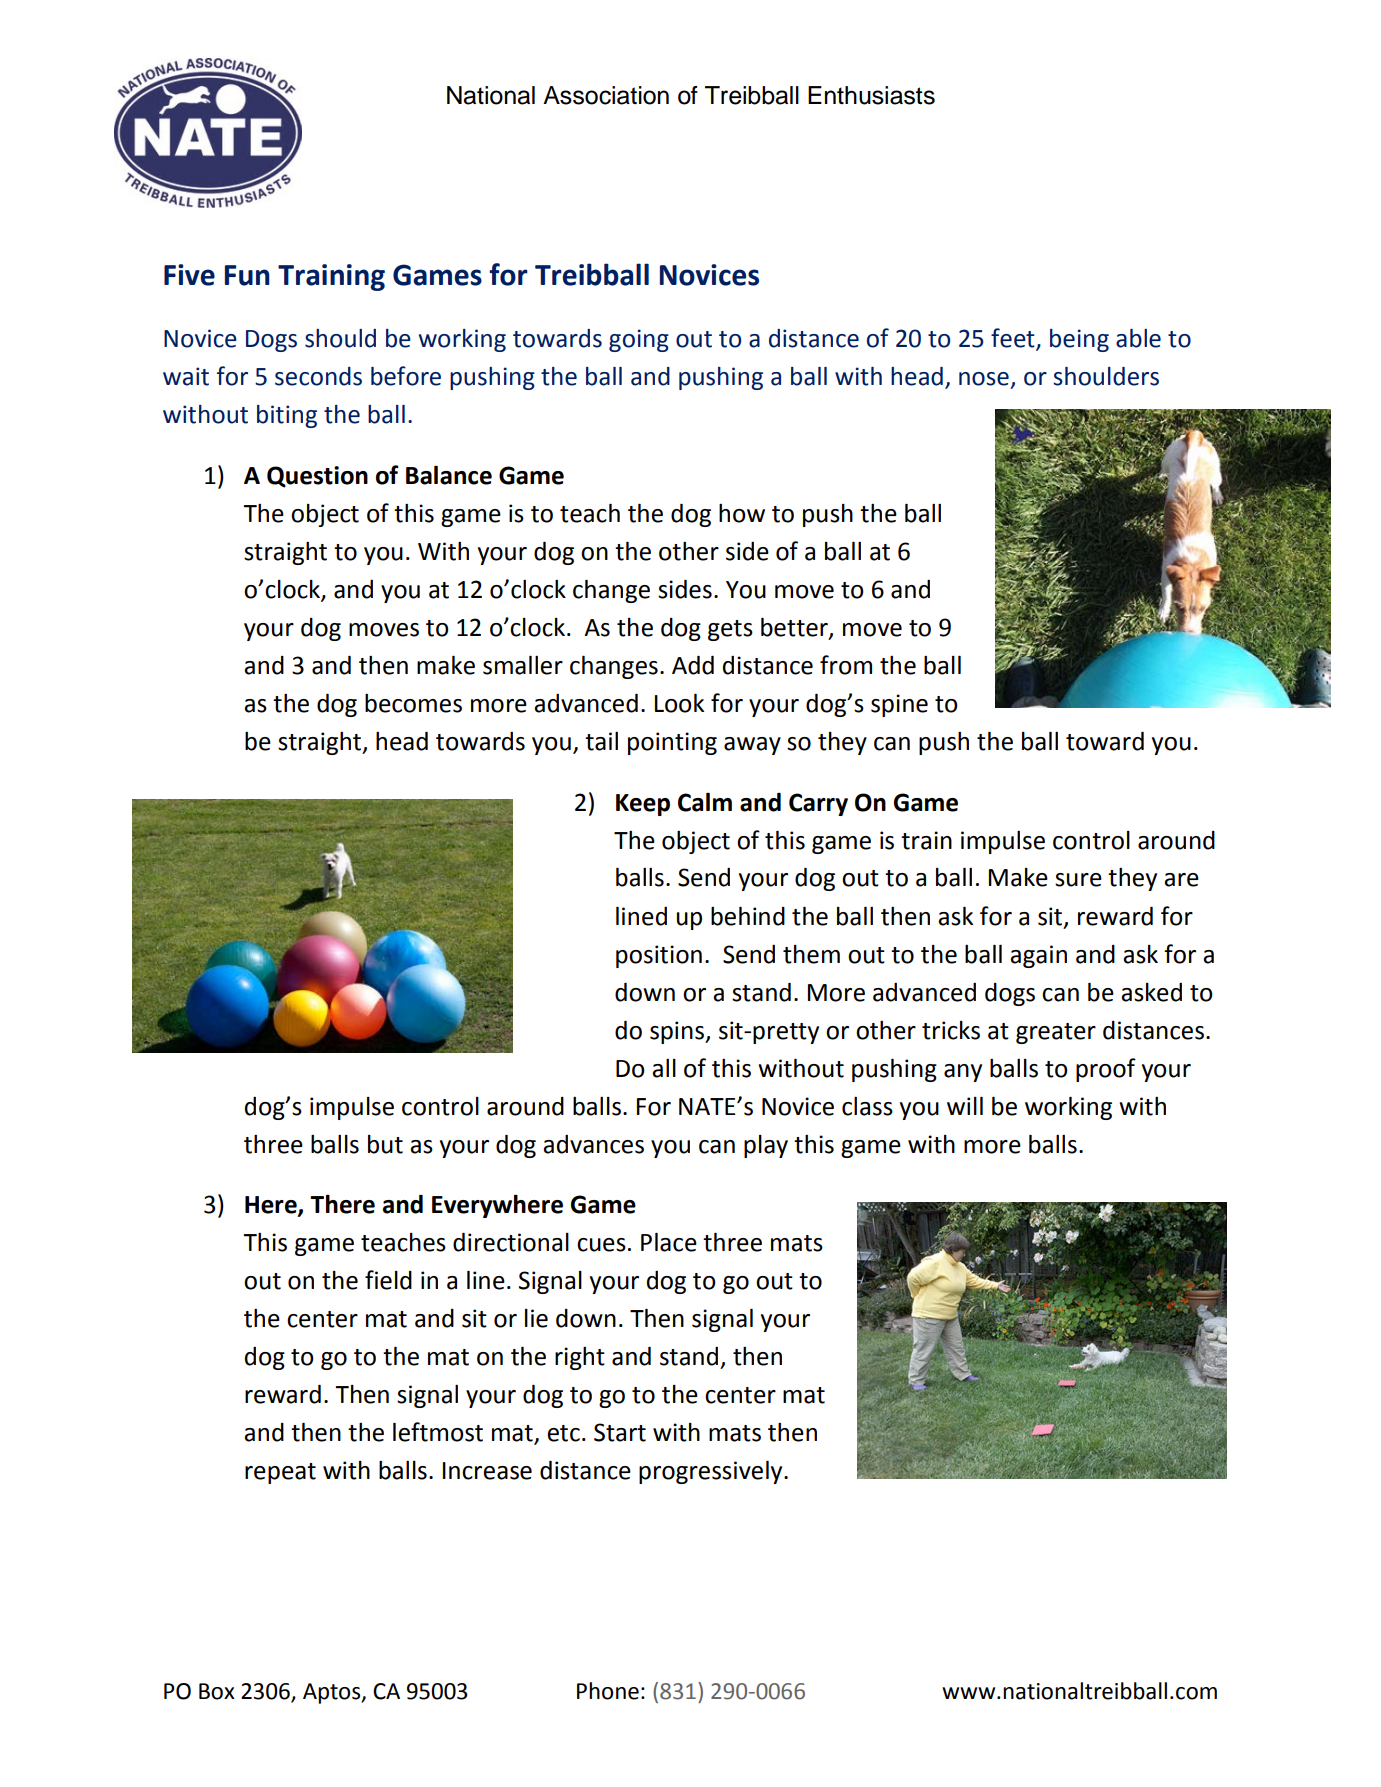 Image resolution: width=1381 pixels, height=1787 pixels. Describe the element at coordinates (413, 703) in the screenshot. I see `becomes` at that location.
